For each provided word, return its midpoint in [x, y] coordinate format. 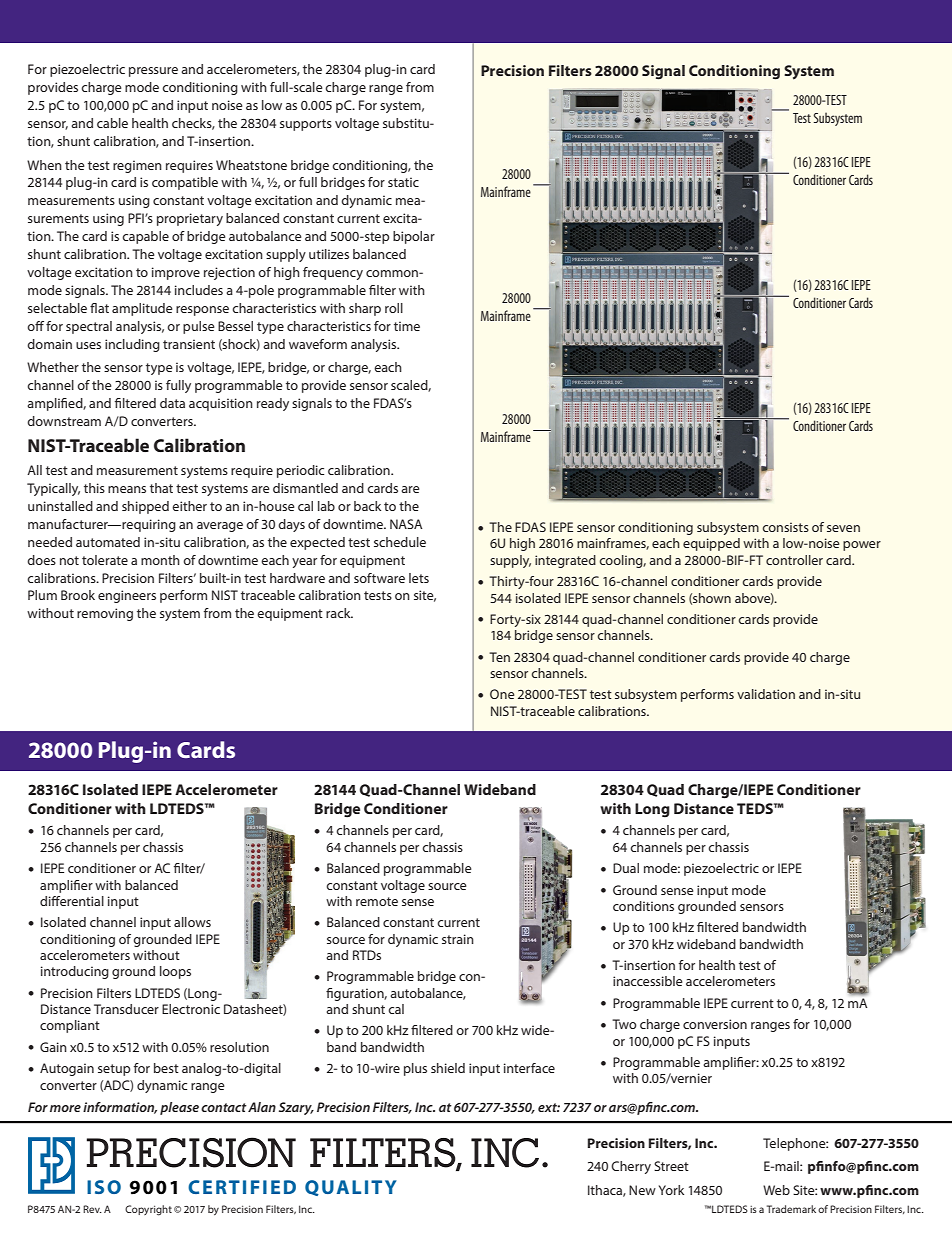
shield [448, 1068]
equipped [711, 544]
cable [112, 123]
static [403, 182]
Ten [499, 657]
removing [105, 614]
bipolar [414, 237]
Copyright [148, 1210]
